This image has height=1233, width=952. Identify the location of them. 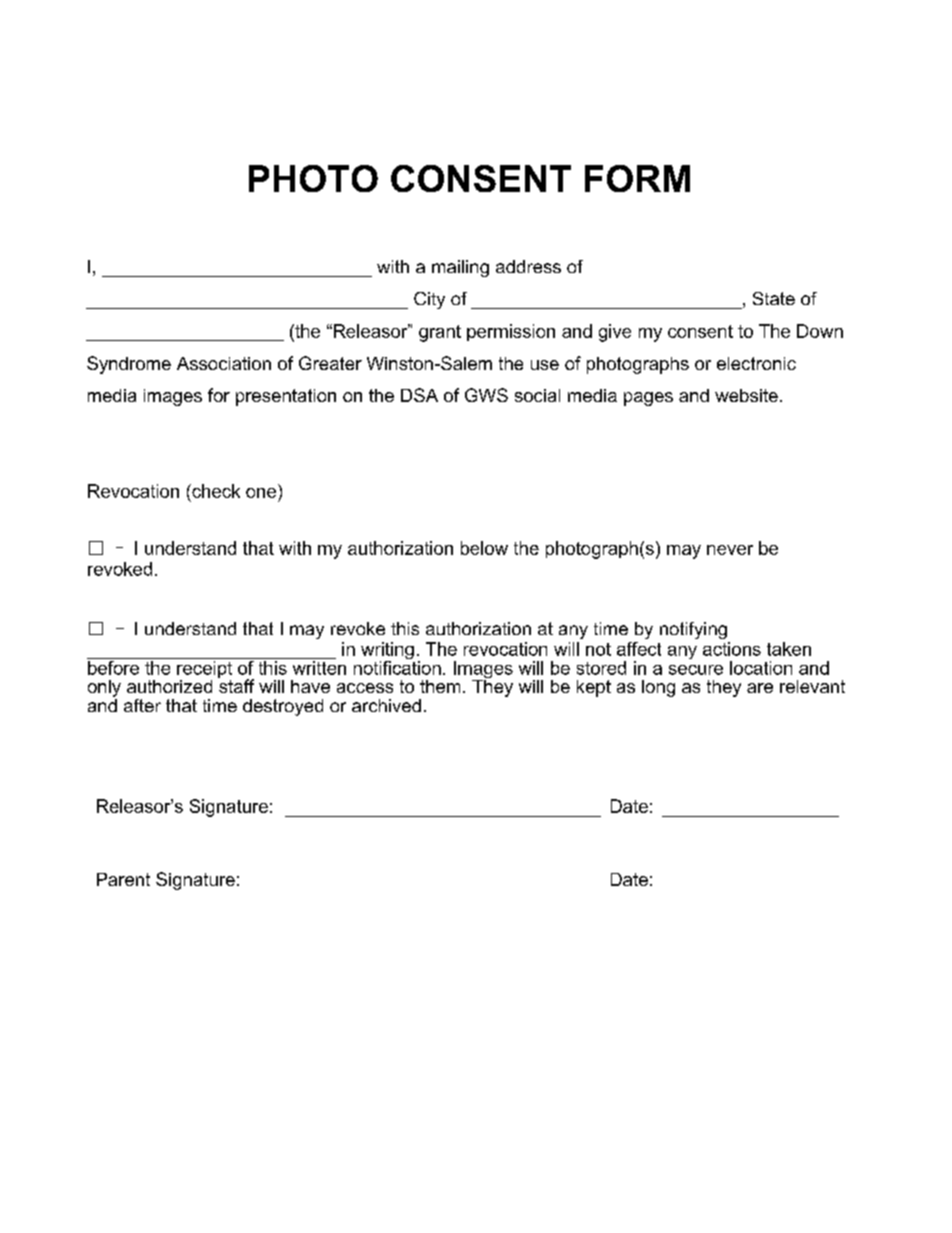
(440, 686).
